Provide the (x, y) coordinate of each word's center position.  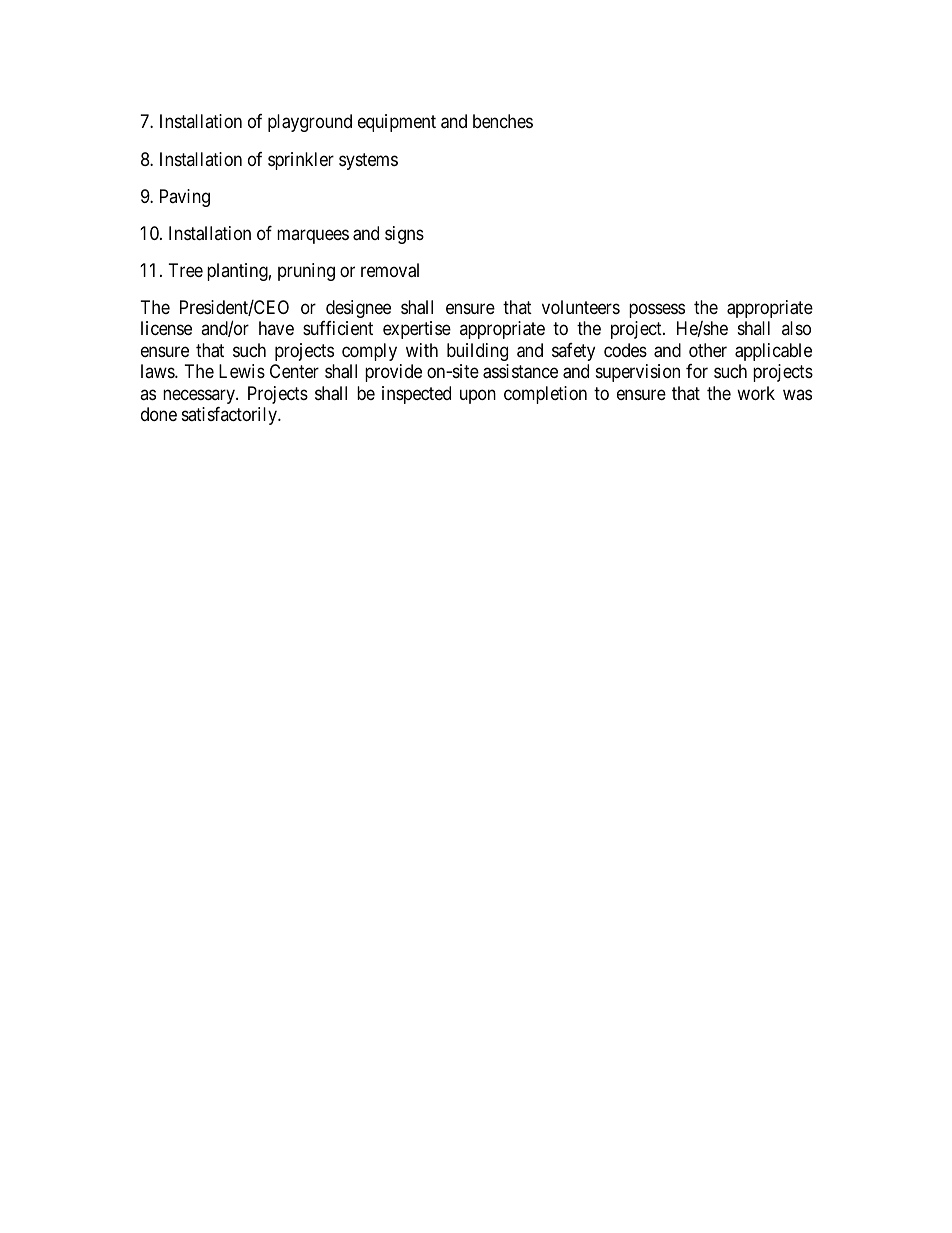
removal (390, 270)
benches (503, 121)
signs (404, 235)
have (276, 328)
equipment (397, 123)
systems (368, 161)
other (708, 350)
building (477, 352)
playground (310, 123)
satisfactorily (231, 416)
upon (478, 396)
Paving (185, 198)
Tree (186, 270)
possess (657, 310)
